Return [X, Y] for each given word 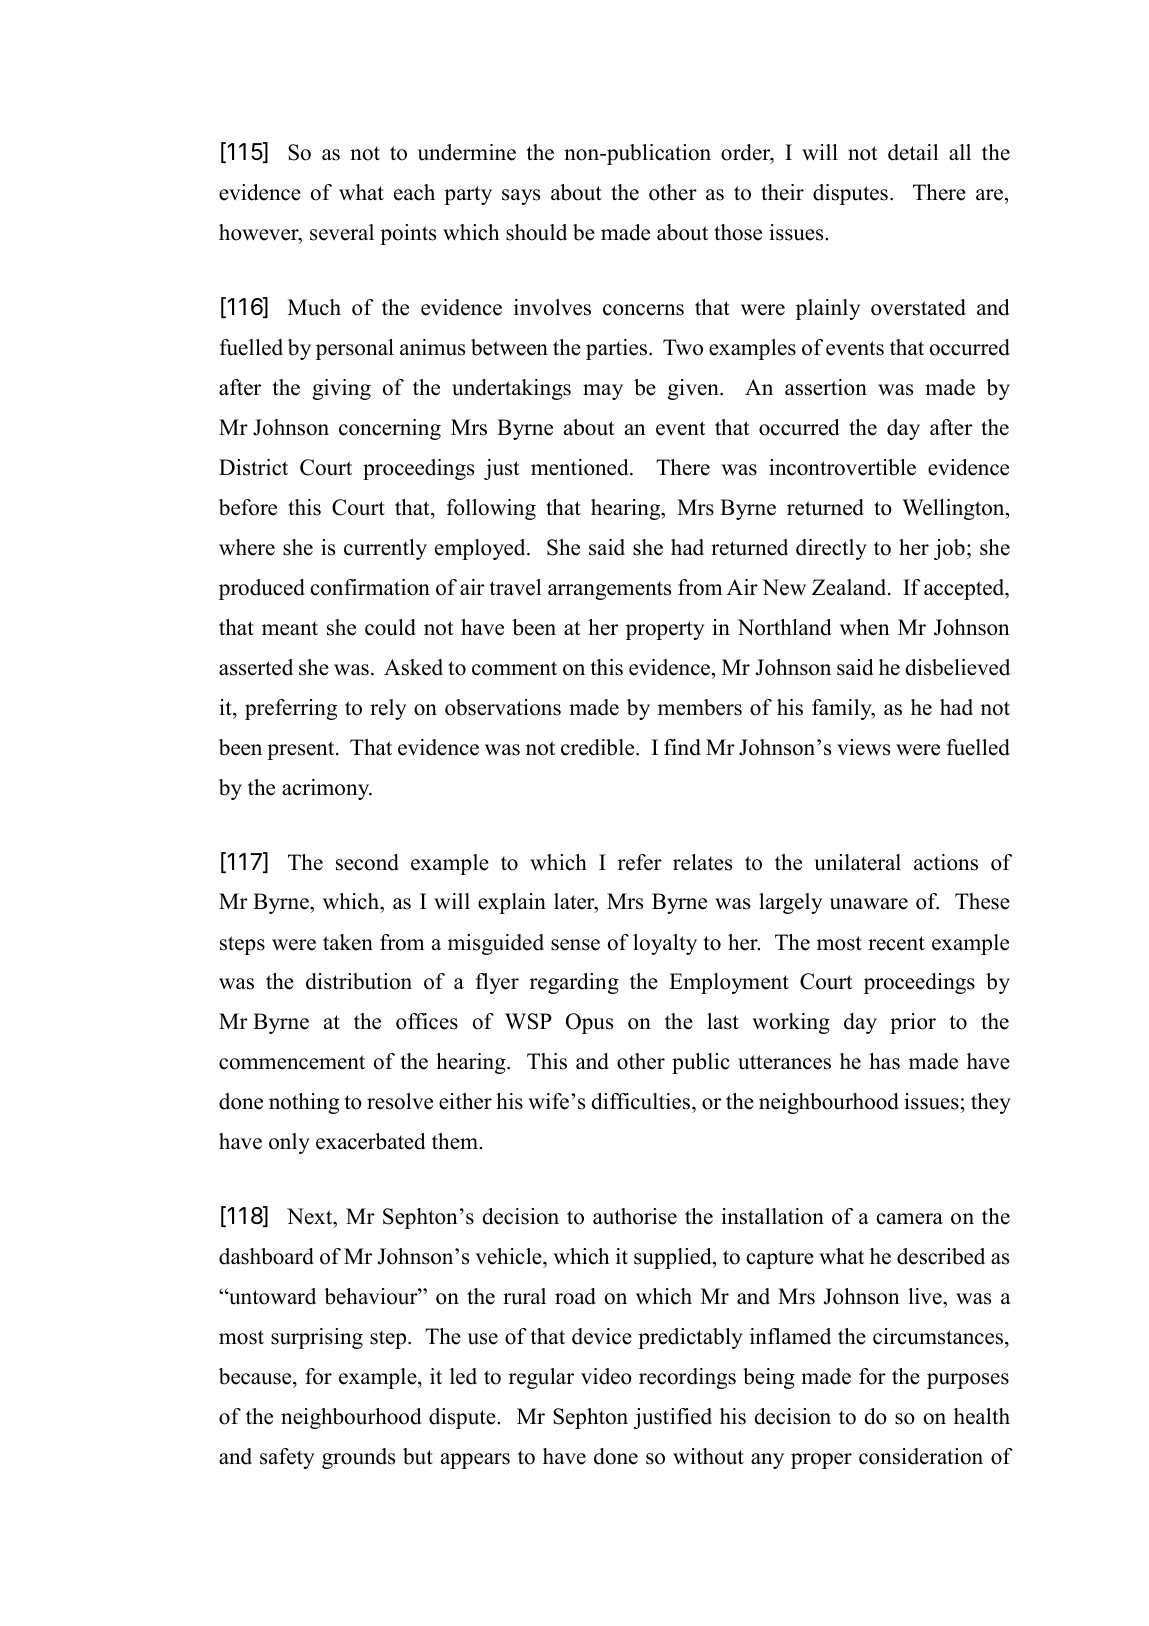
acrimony [327, 789]
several [342, 232]
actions [946, 862]
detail [913, 152]
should [536, 232]
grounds [358, 1458]
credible [599, 747]
